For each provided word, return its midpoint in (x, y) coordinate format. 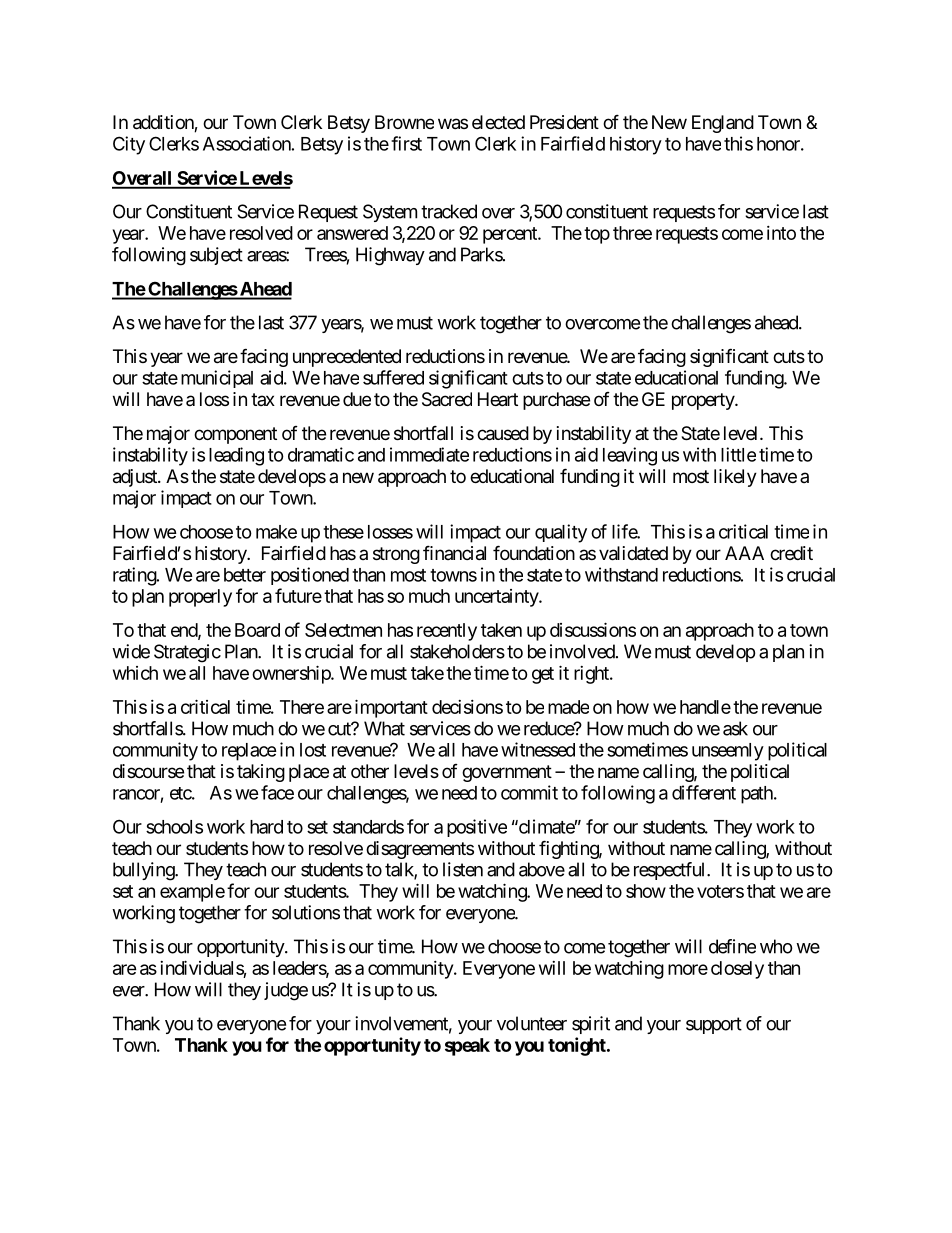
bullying (144, 871)
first (406, 143)
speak (467, 1047)
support (714, 1025)
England (723, 124)
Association (247, 143)
